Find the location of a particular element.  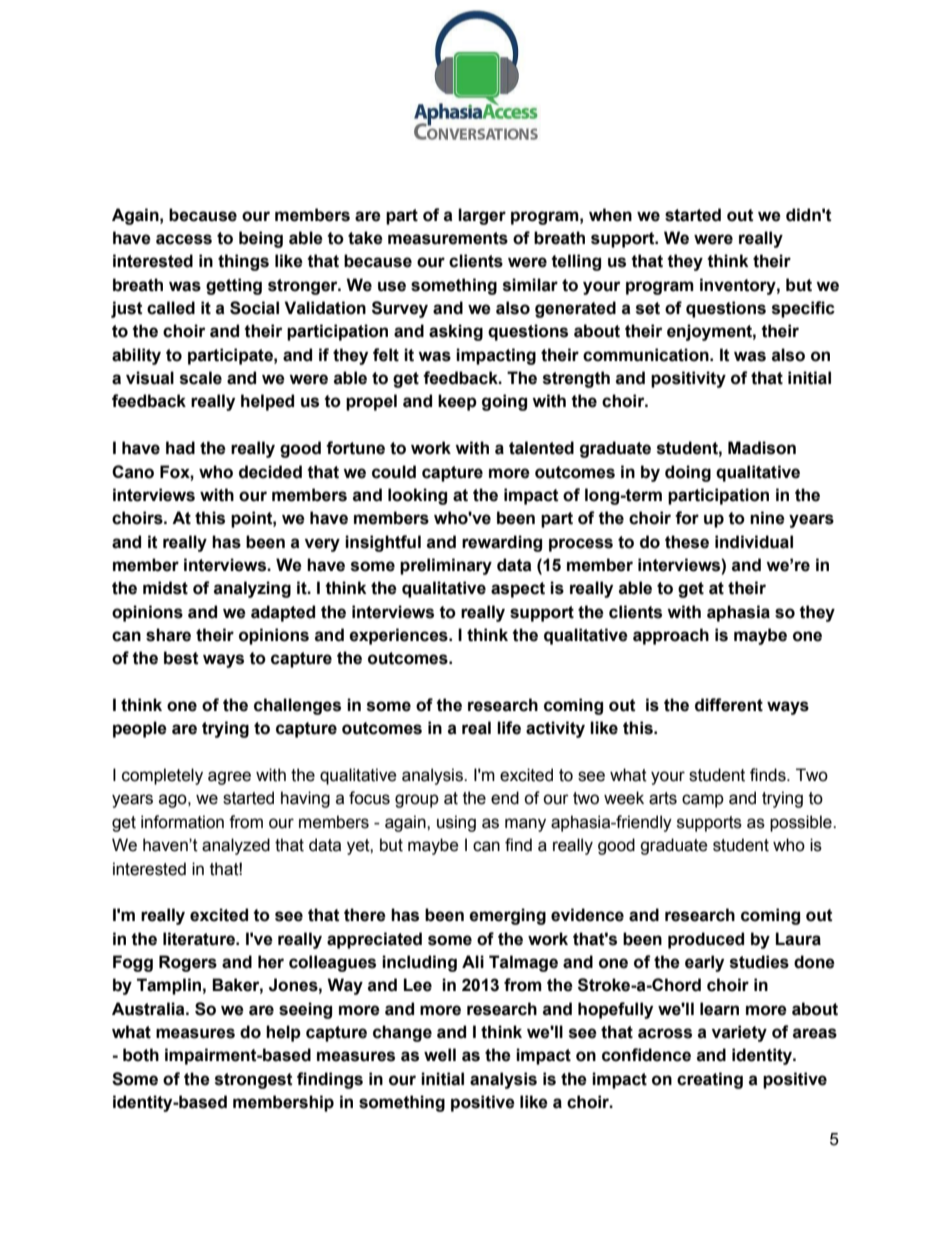

rewarding is located at coordinates (502, 543).
